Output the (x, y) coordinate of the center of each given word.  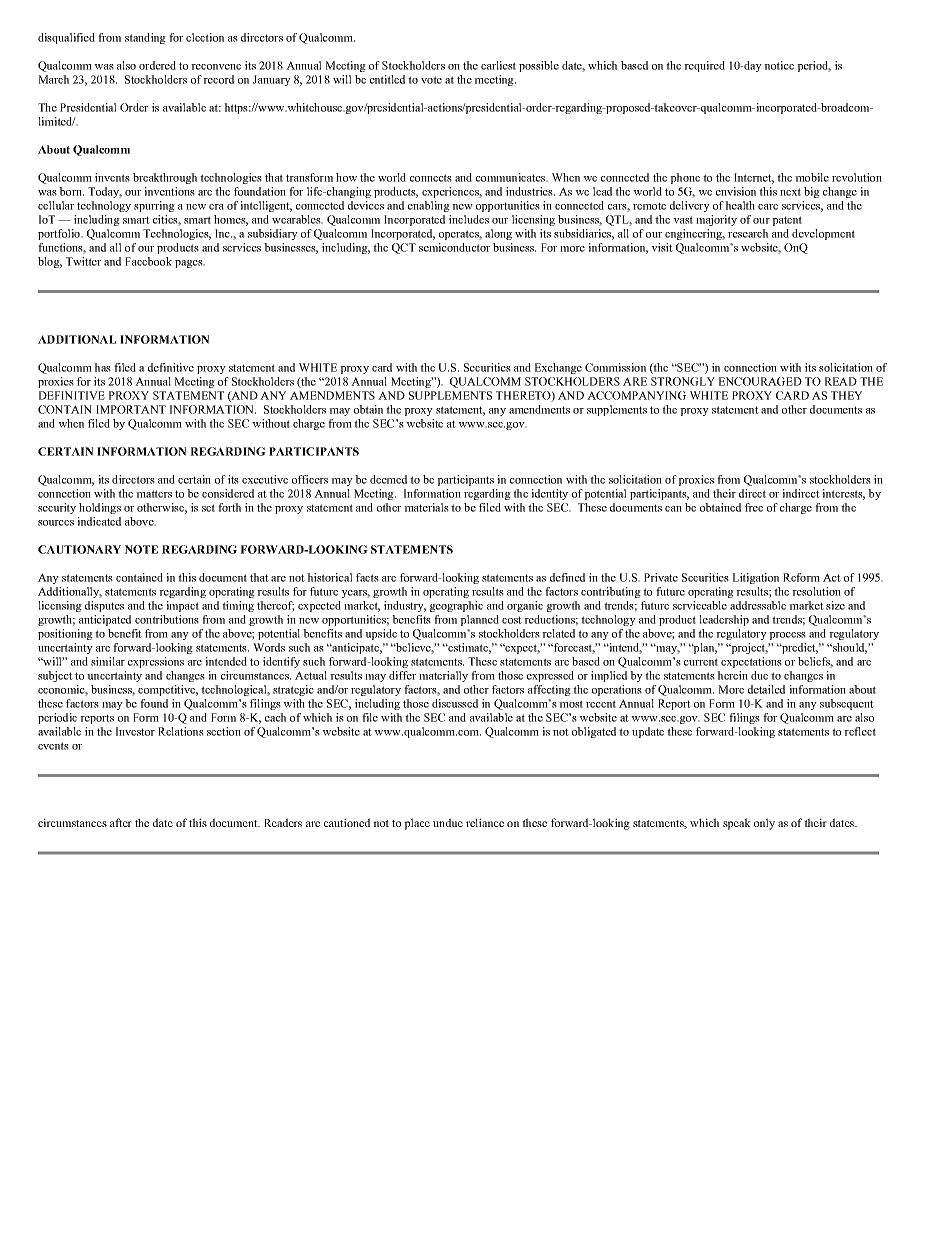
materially (443, 676)
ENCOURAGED (760, 381)
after (121, 822)
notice (779, 65)
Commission (615, 367)
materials (426, 507)
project (748, 648)
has (102, 367)
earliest (498, 65)
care (768, 207)
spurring (154, 206)
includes (469, 219)
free (754, 507)
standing (145, 38)
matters (154, 494)
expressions (156, 662)
